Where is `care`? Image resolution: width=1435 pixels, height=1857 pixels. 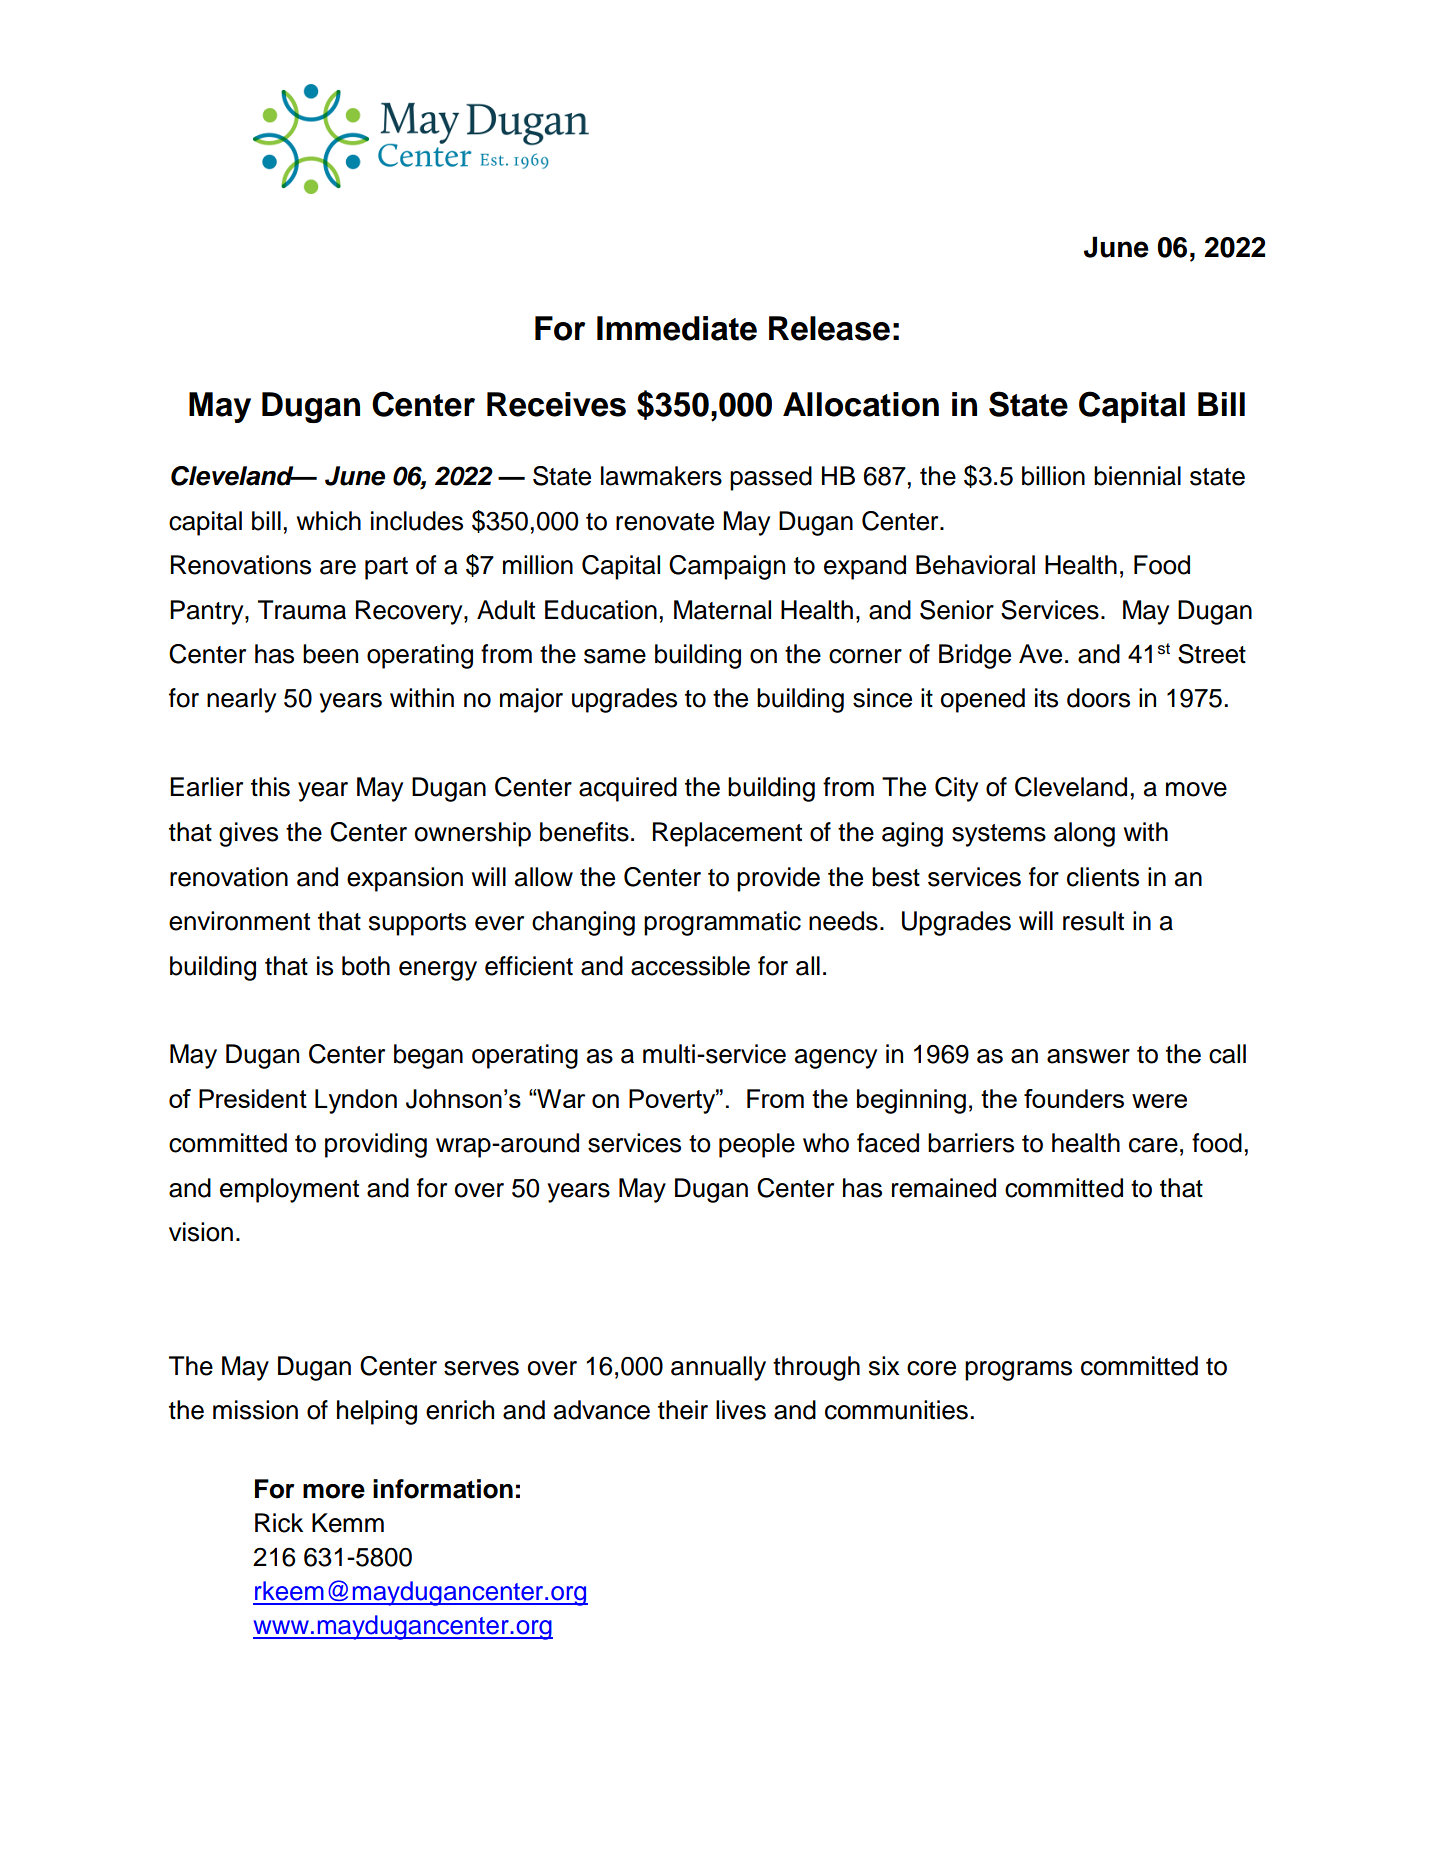 care is located at coordinates (1153, 1145).
